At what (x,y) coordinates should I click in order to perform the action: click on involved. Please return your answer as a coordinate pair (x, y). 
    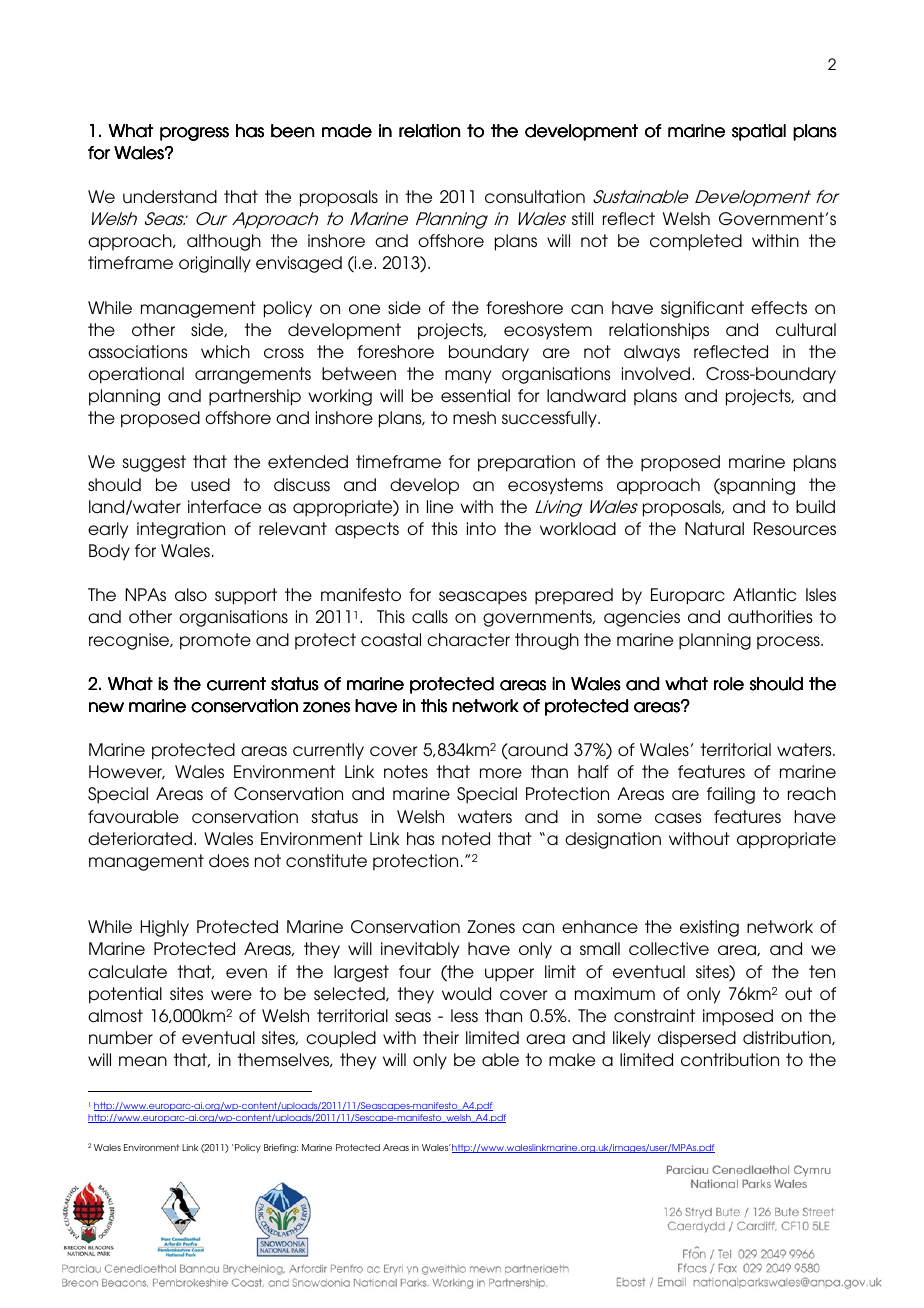
    Looking at the image, I should click on (656, 374).
